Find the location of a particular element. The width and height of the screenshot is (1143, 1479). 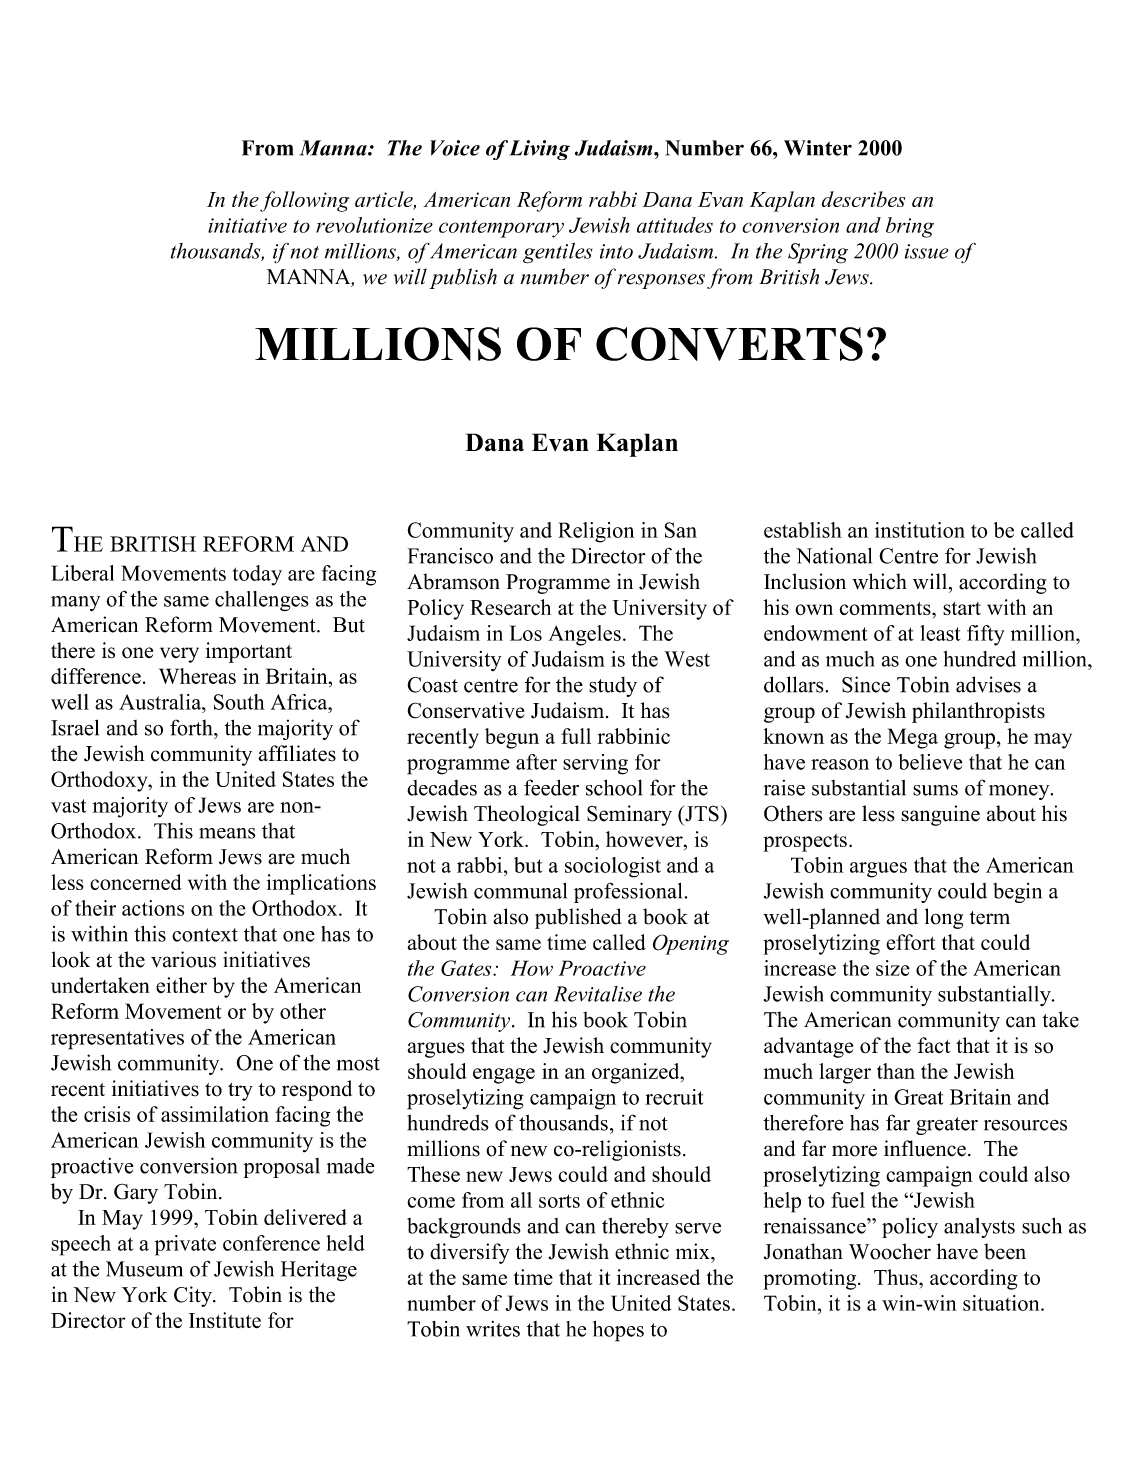

today is located at coordinates (257, 575).
